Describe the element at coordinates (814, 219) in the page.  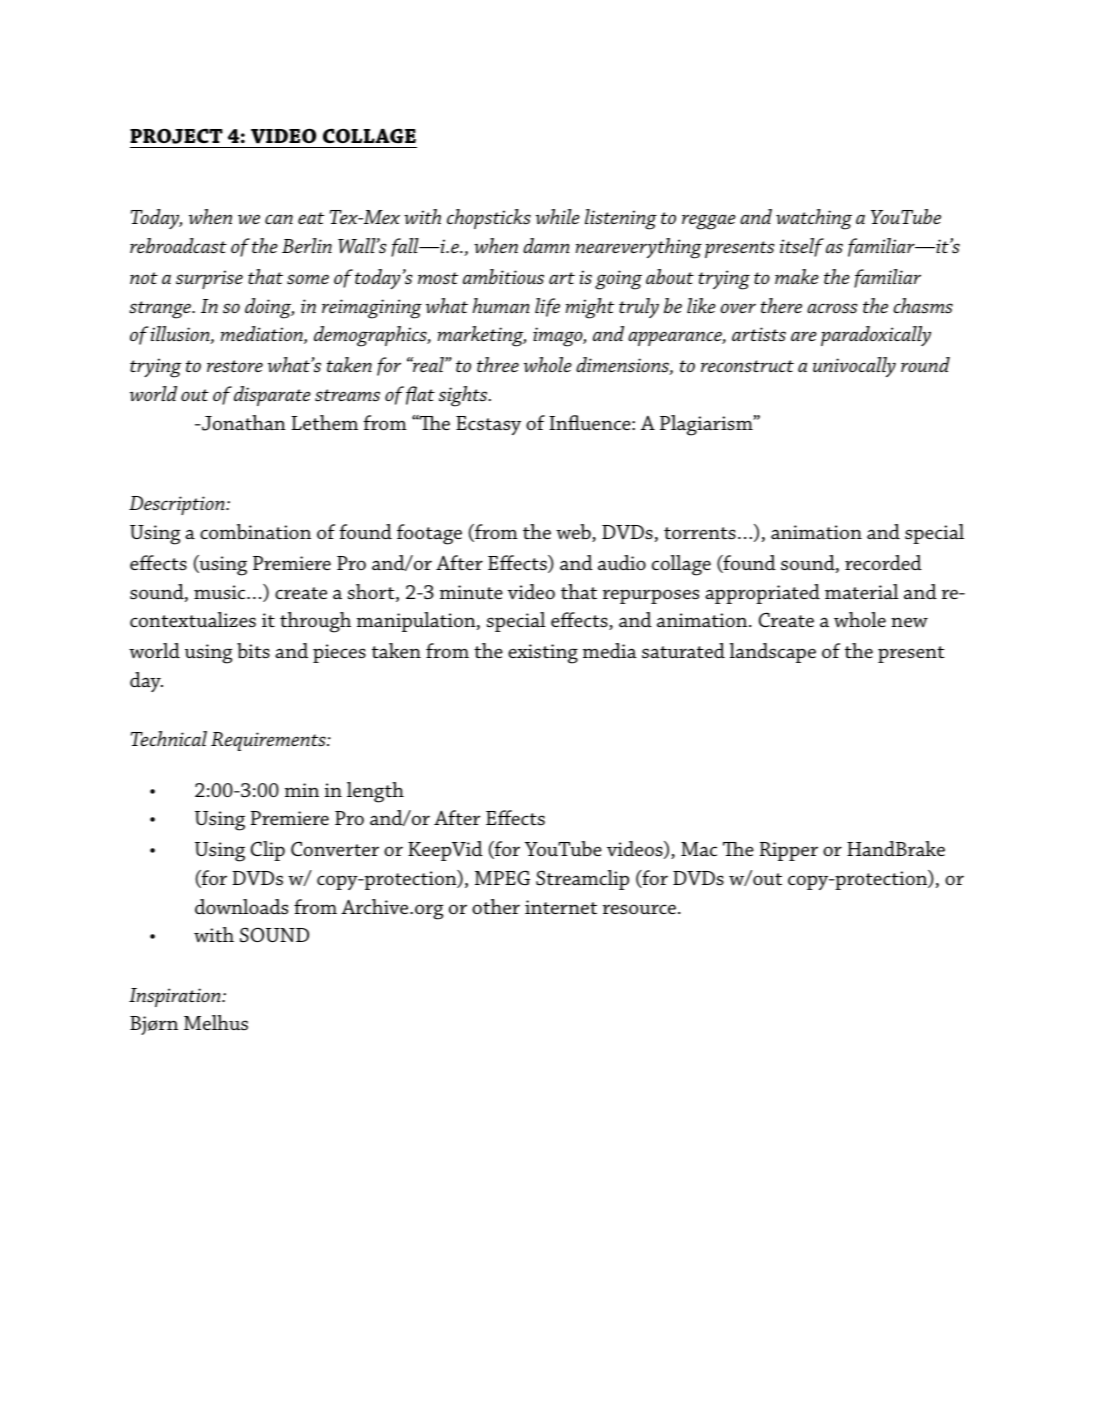
I see `watching` at that location.
